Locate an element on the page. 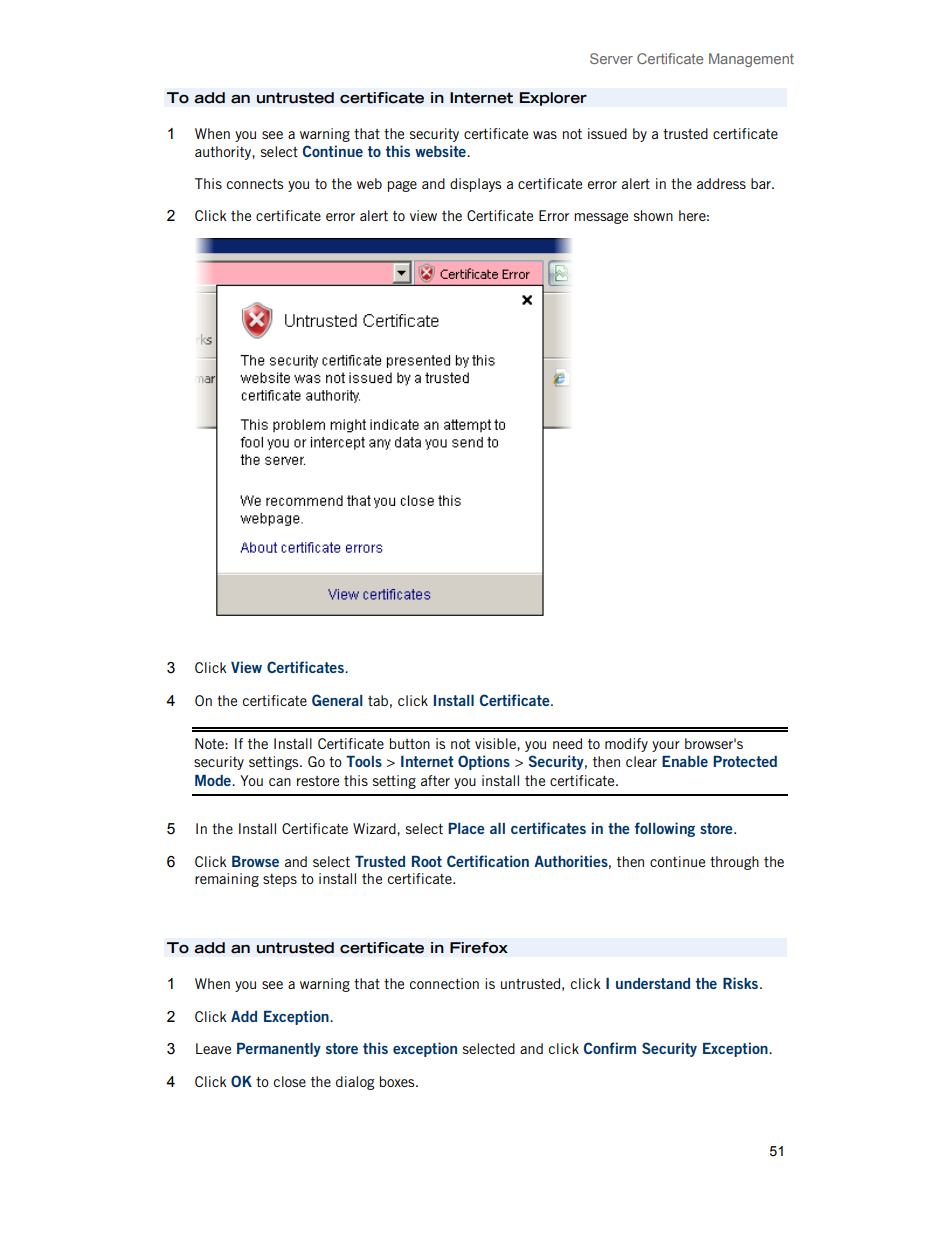 The image size is (952, 1233). Permanently is located at coordinates (279, 1050).
